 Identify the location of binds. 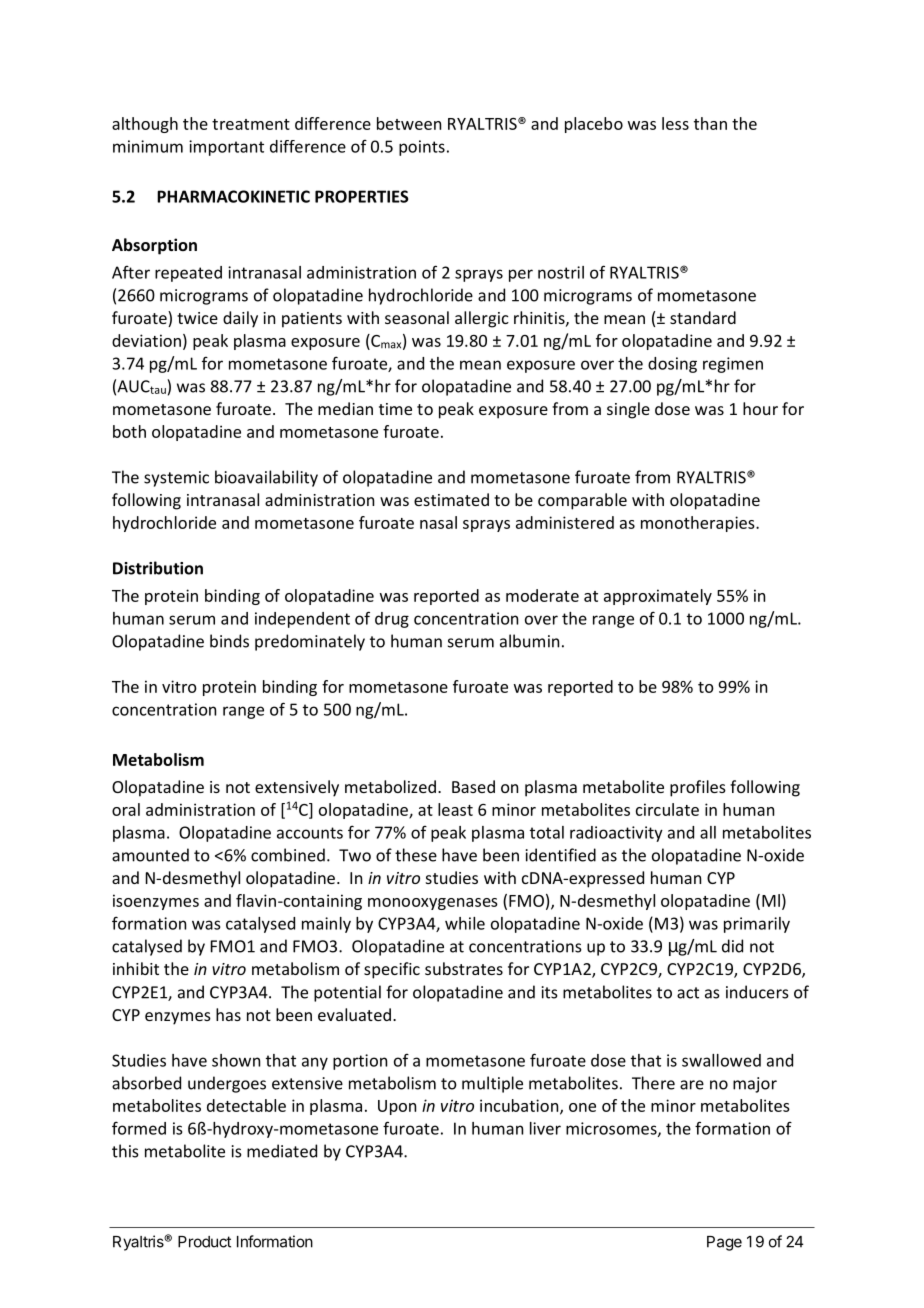
(229, 641).
